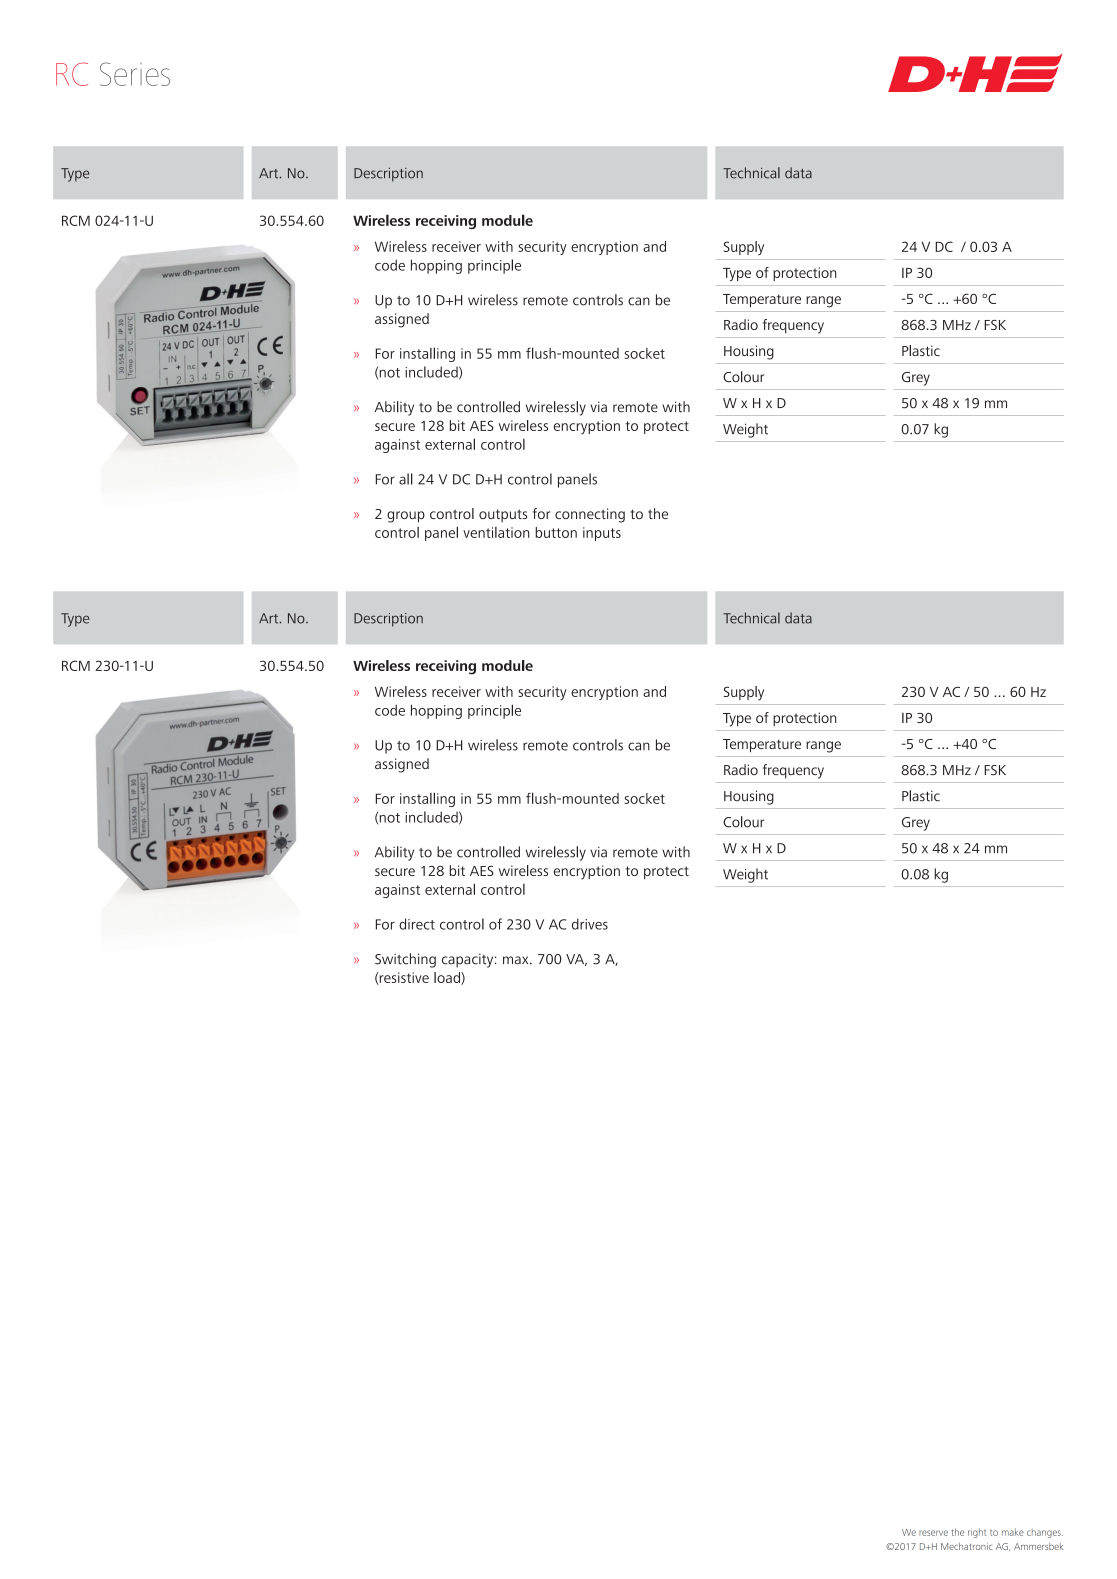 The image size is (1117, 1579). I want to click on ventilation, so click(496, 532).
